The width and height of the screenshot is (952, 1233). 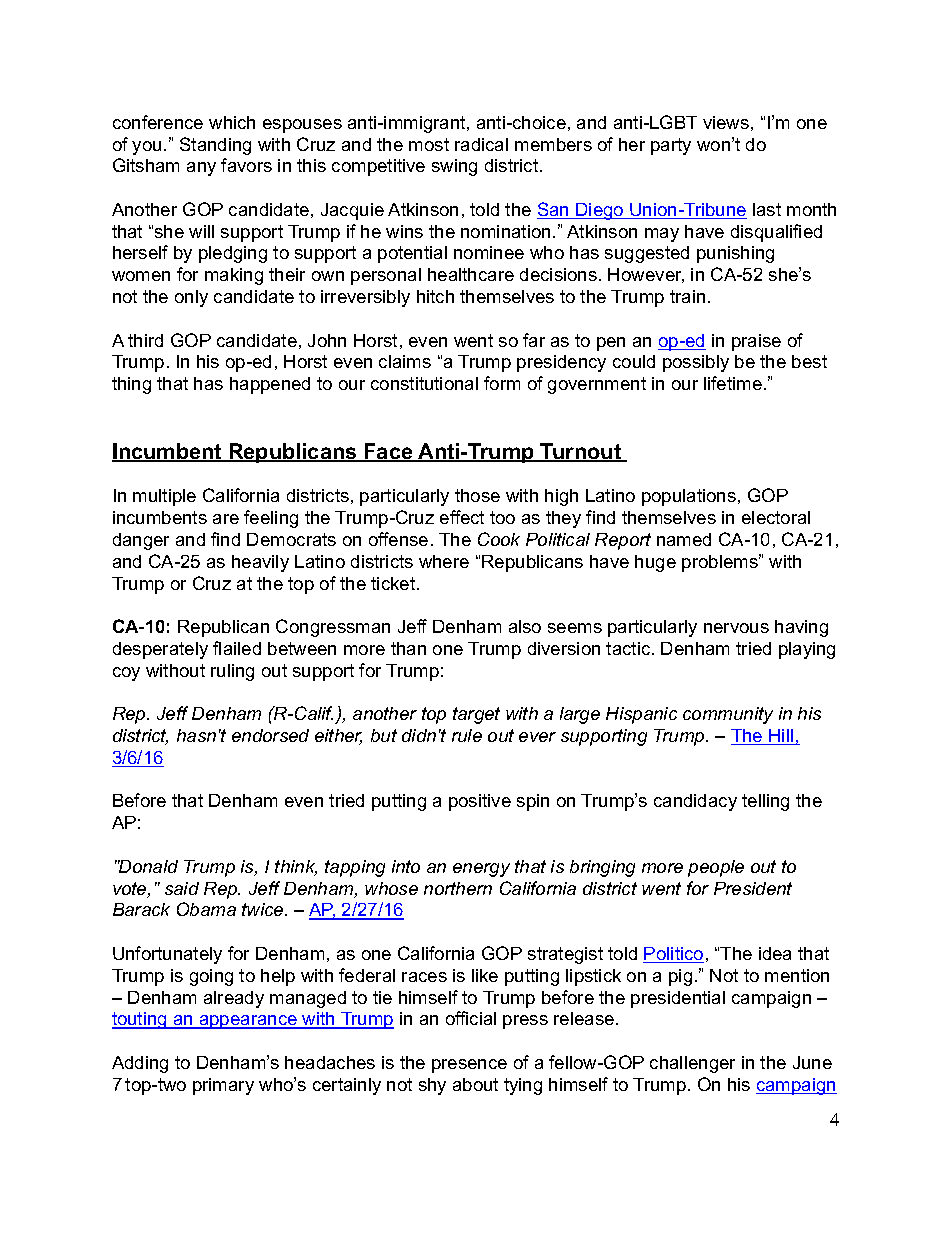 I want to click on challenger, so click(x=692, y=1064).
